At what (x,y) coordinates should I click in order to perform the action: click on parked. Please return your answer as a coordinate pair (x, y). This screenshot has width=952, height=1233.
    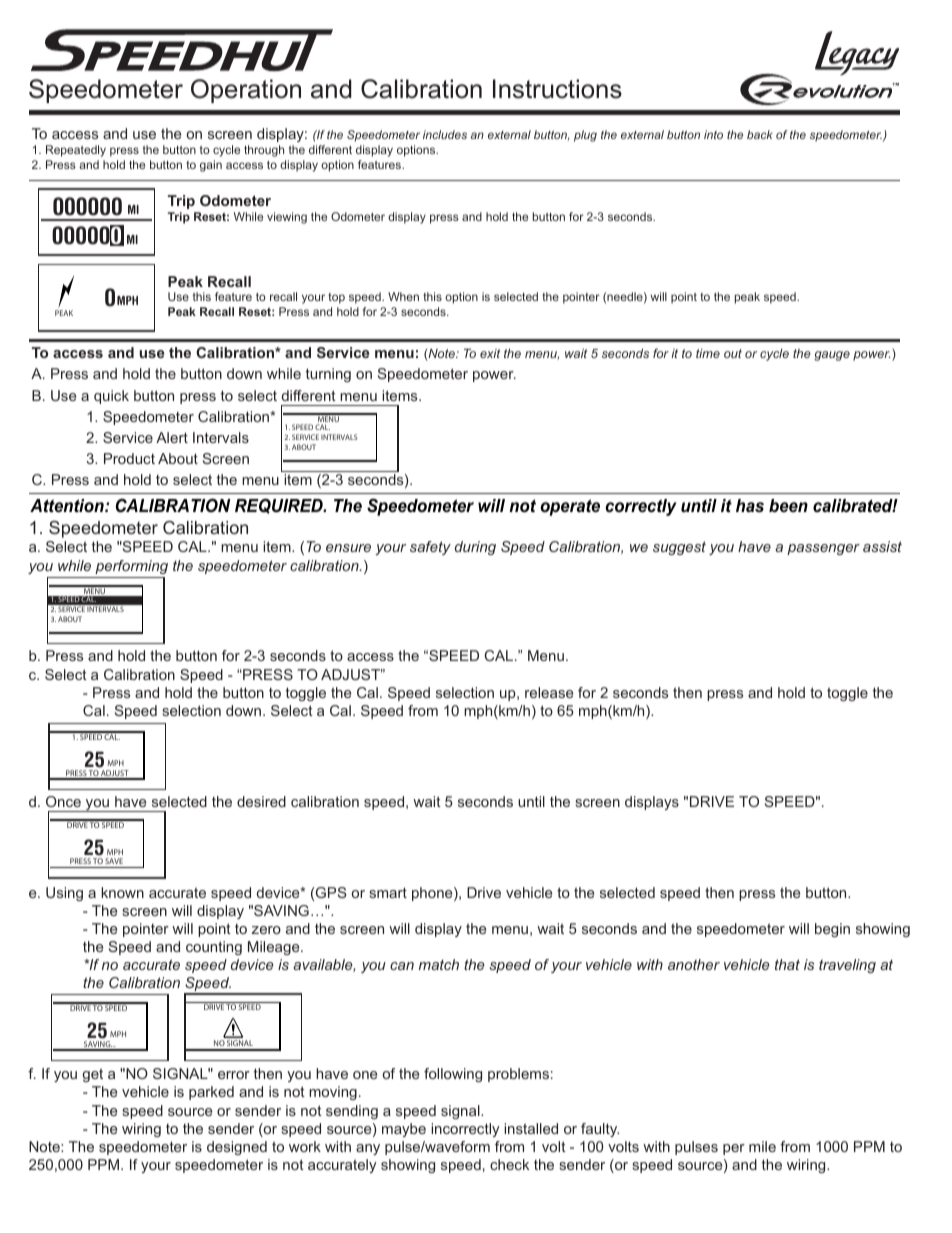
    Looking at the image, I should click on (211, 1093).
